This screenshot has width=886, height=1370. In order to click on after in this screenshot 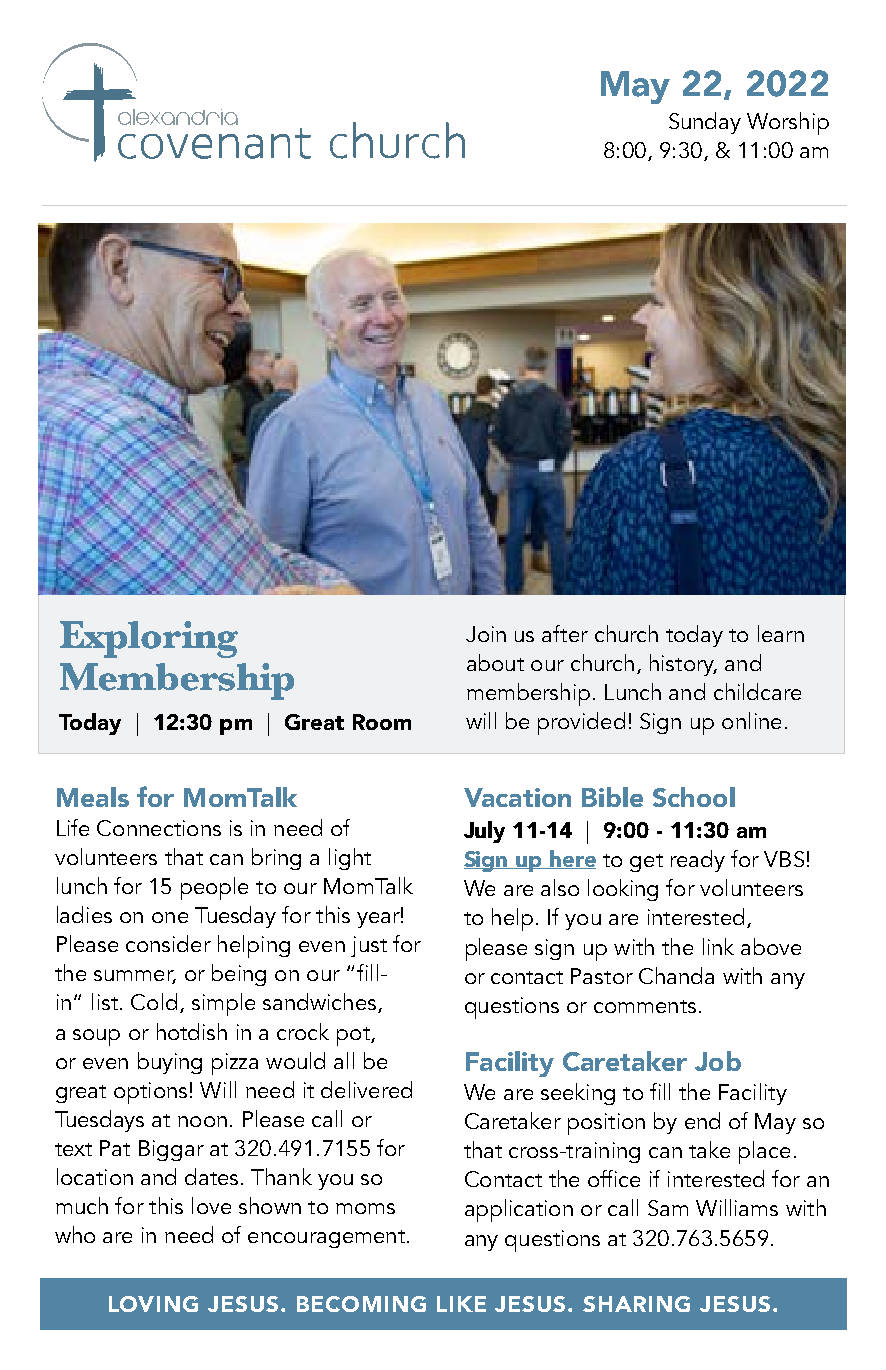, I will do `click(565, 633)`.
